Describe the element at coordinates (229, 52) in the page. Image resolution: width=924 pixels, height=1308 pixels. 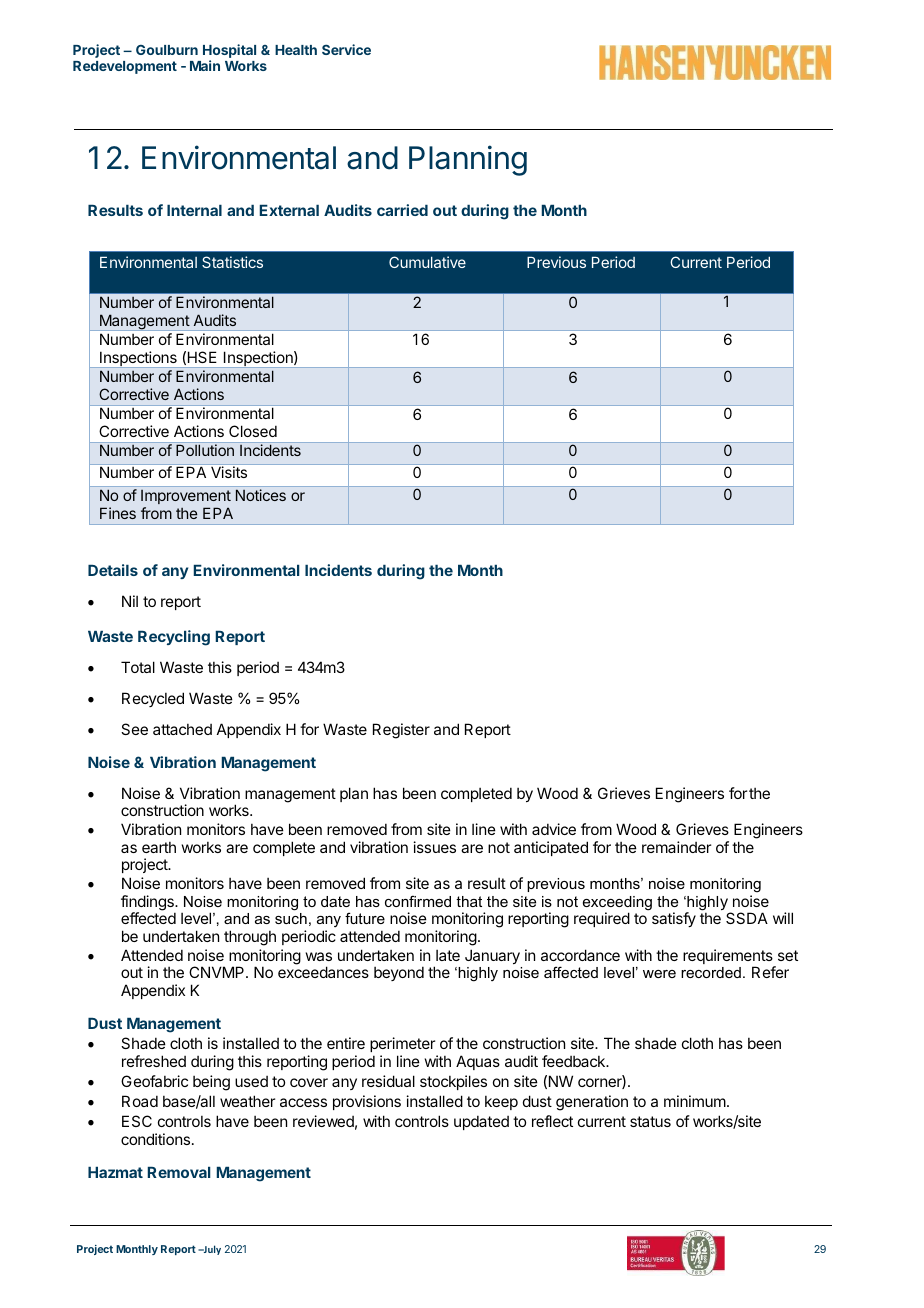
I see `Hospital` at that location.
